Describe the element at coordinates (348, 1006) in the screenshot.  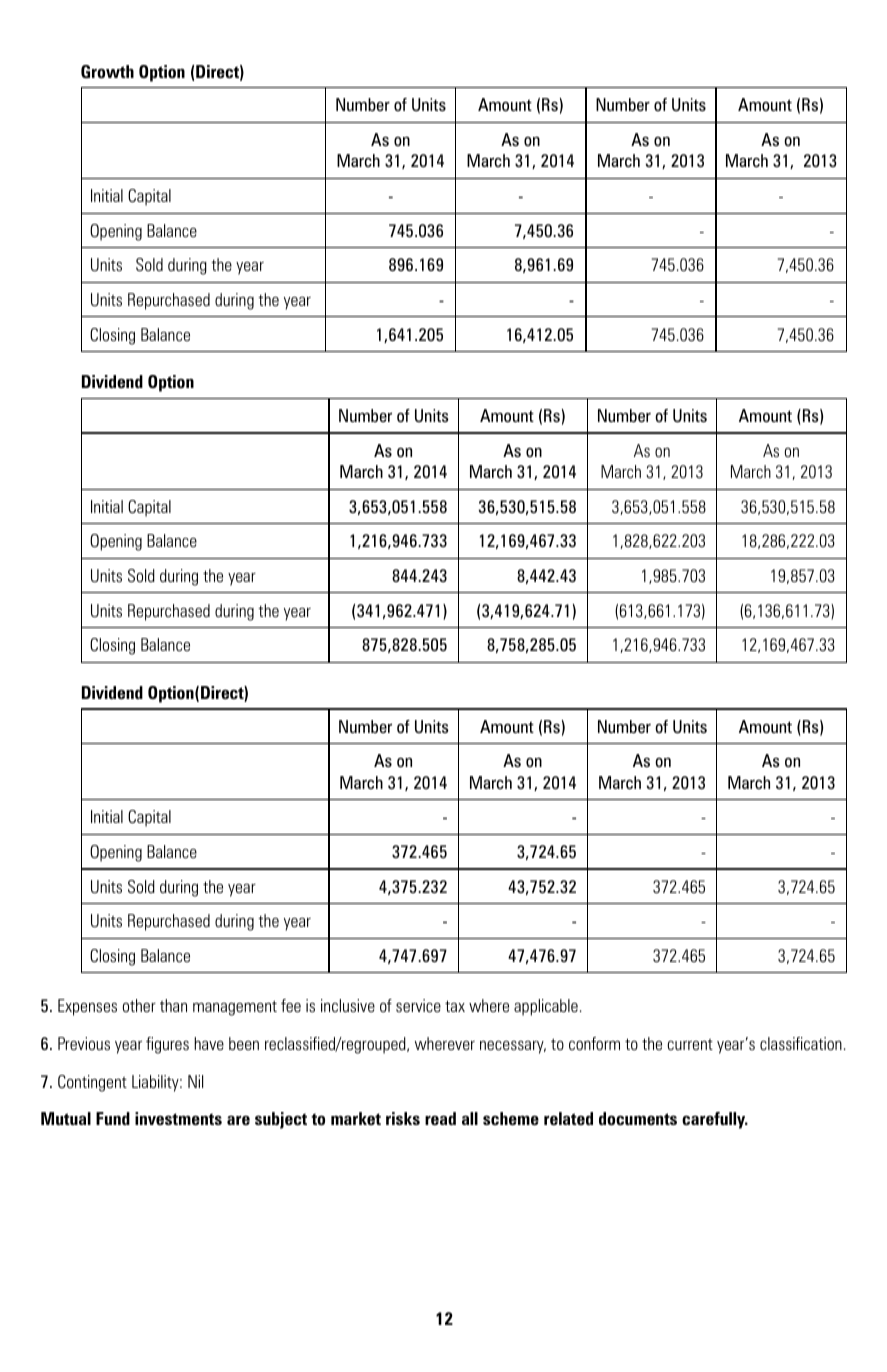
I see `inclusive` at that location.
